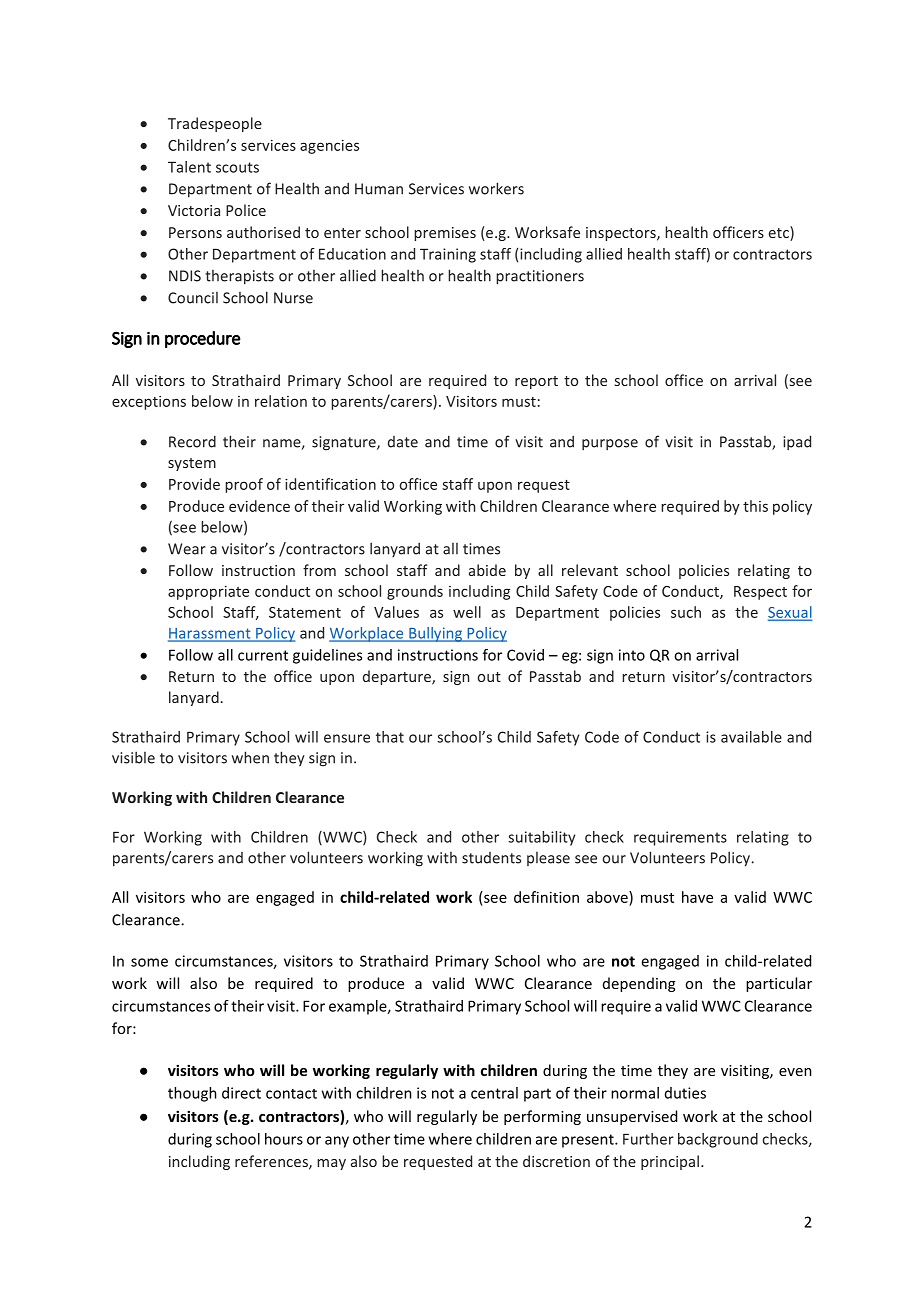 The image size is (924, 1308). I want to click on Human, so click(379, 189).
